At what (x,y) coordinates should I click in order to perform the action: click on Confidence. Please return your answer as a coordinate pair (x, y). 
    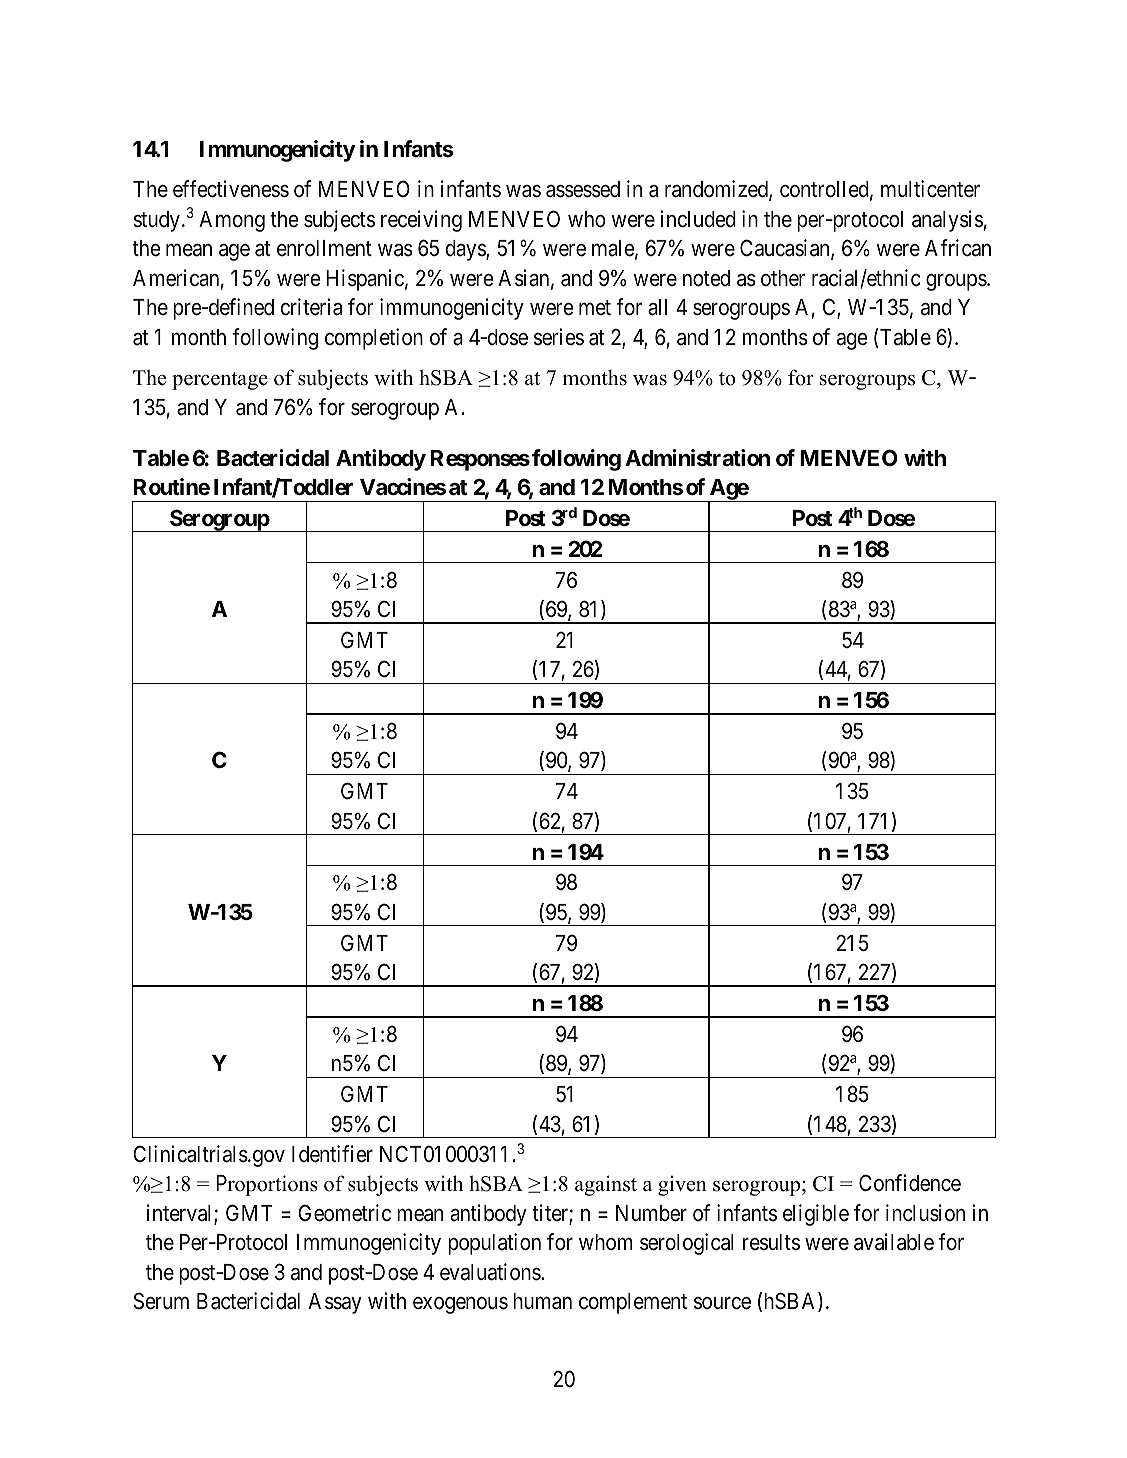
    Looking at the image, I should click on (910, 1183).
